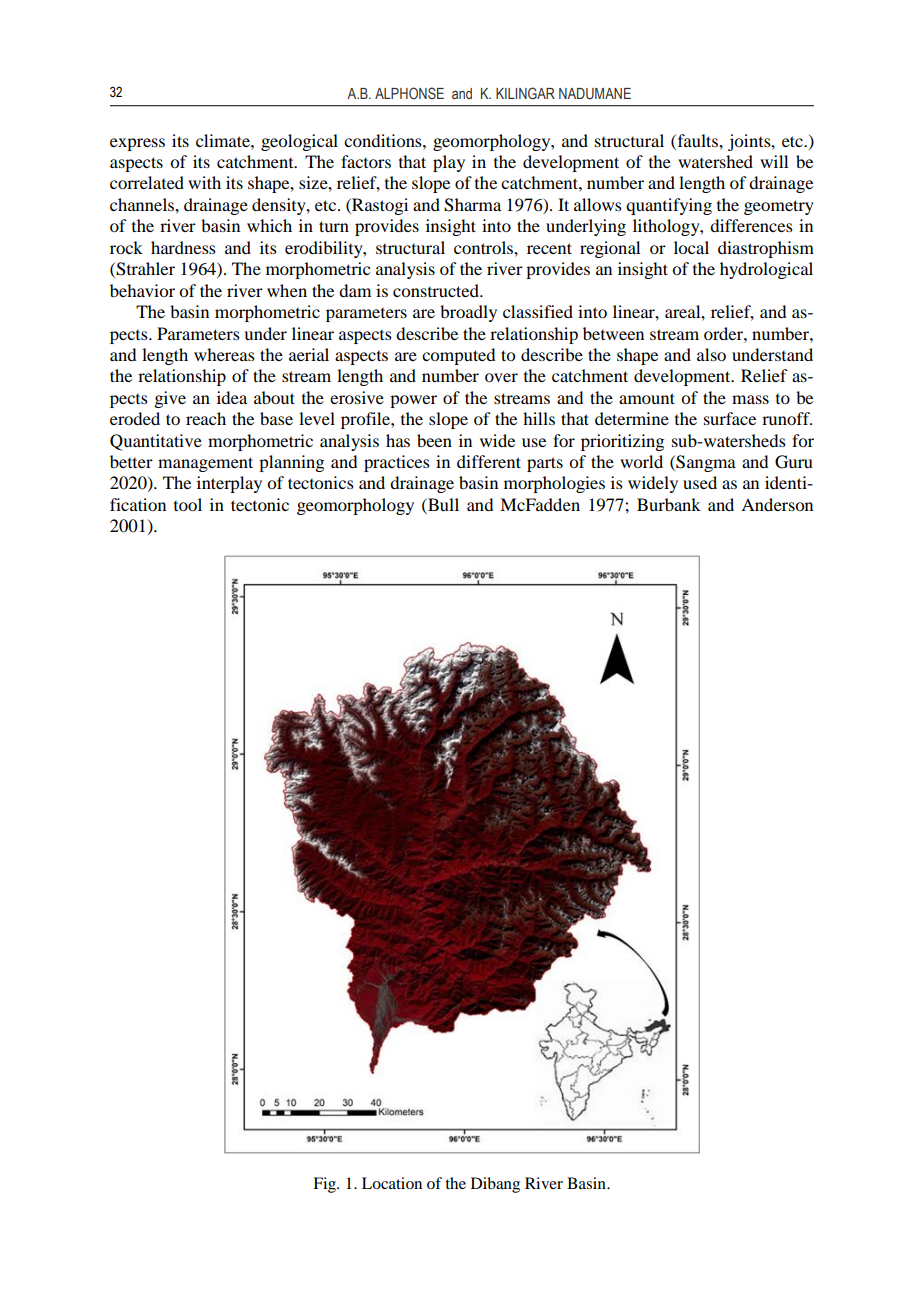  I want to click on with, so click(204, 182).
